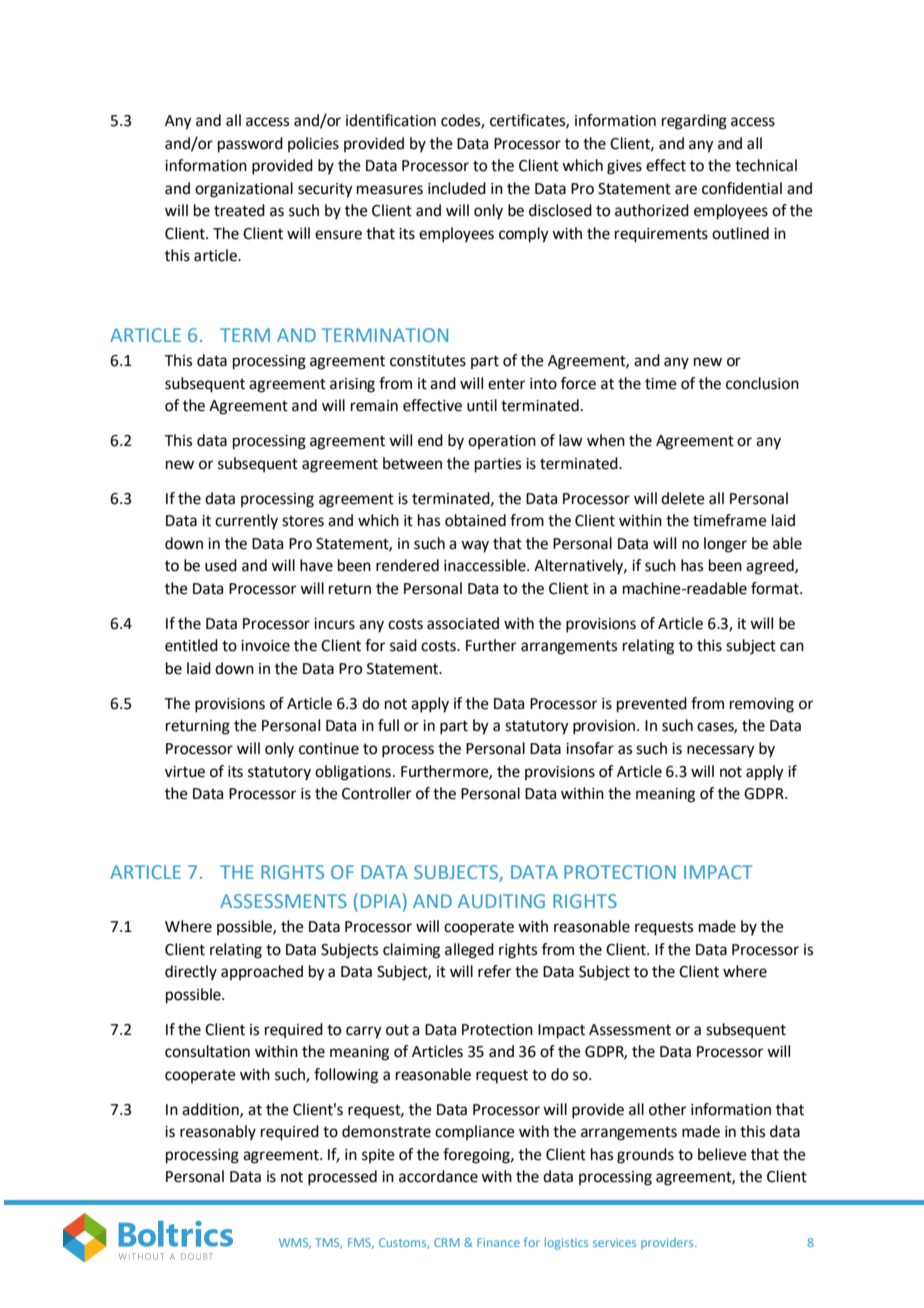 Image resolution: width=924 pixels, height=1308 pixels. What do you see at coordinates (721, 751) in the screenshot?
I see `necessary` at bounding box center [721, 751].
